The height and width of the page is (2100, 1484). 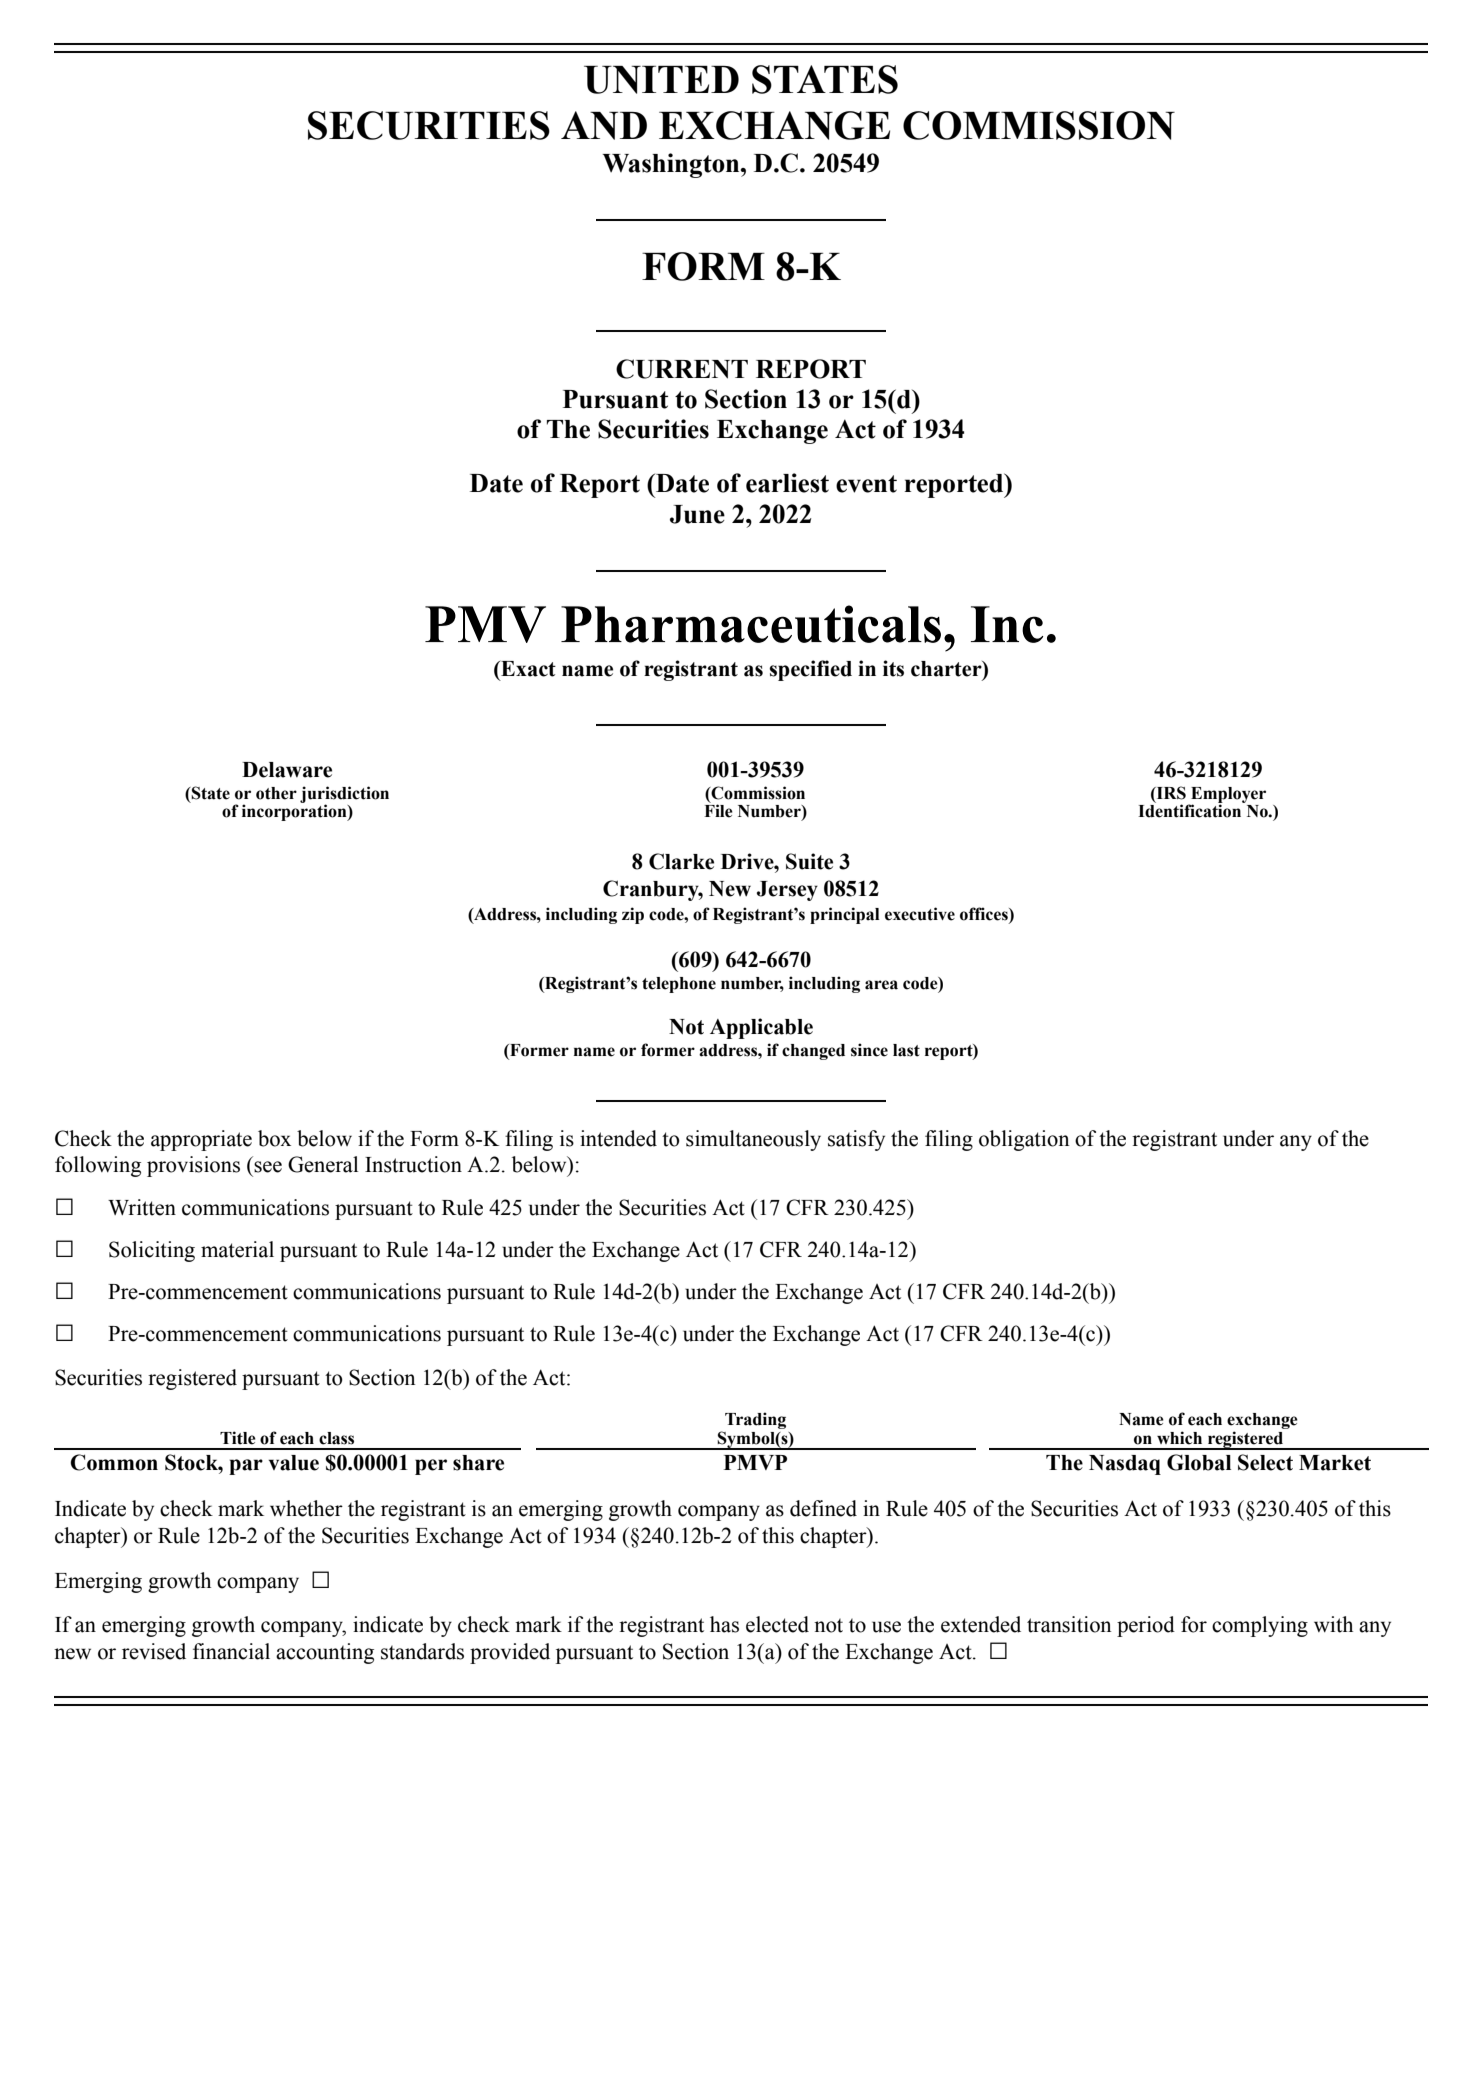 I want to click on financial, so click(x=231, y=1651).
